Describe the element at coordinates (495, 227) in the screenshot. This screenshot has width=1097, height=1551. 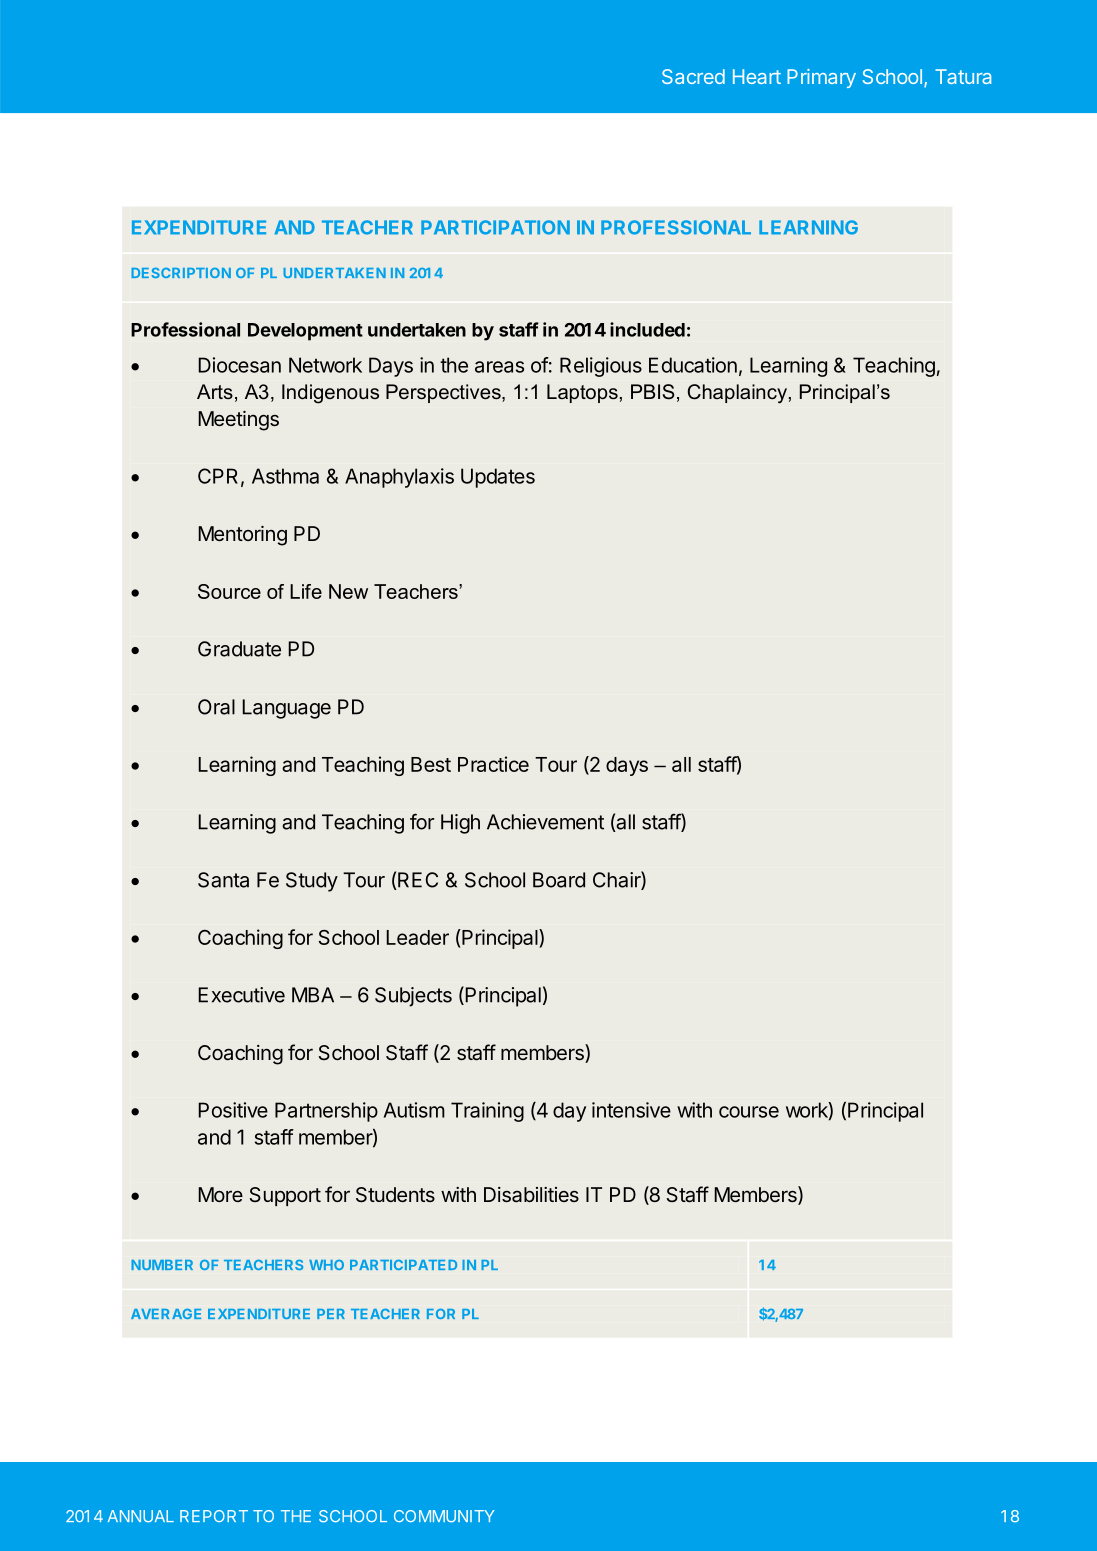
I see `PARTICIPATION` at that location.
